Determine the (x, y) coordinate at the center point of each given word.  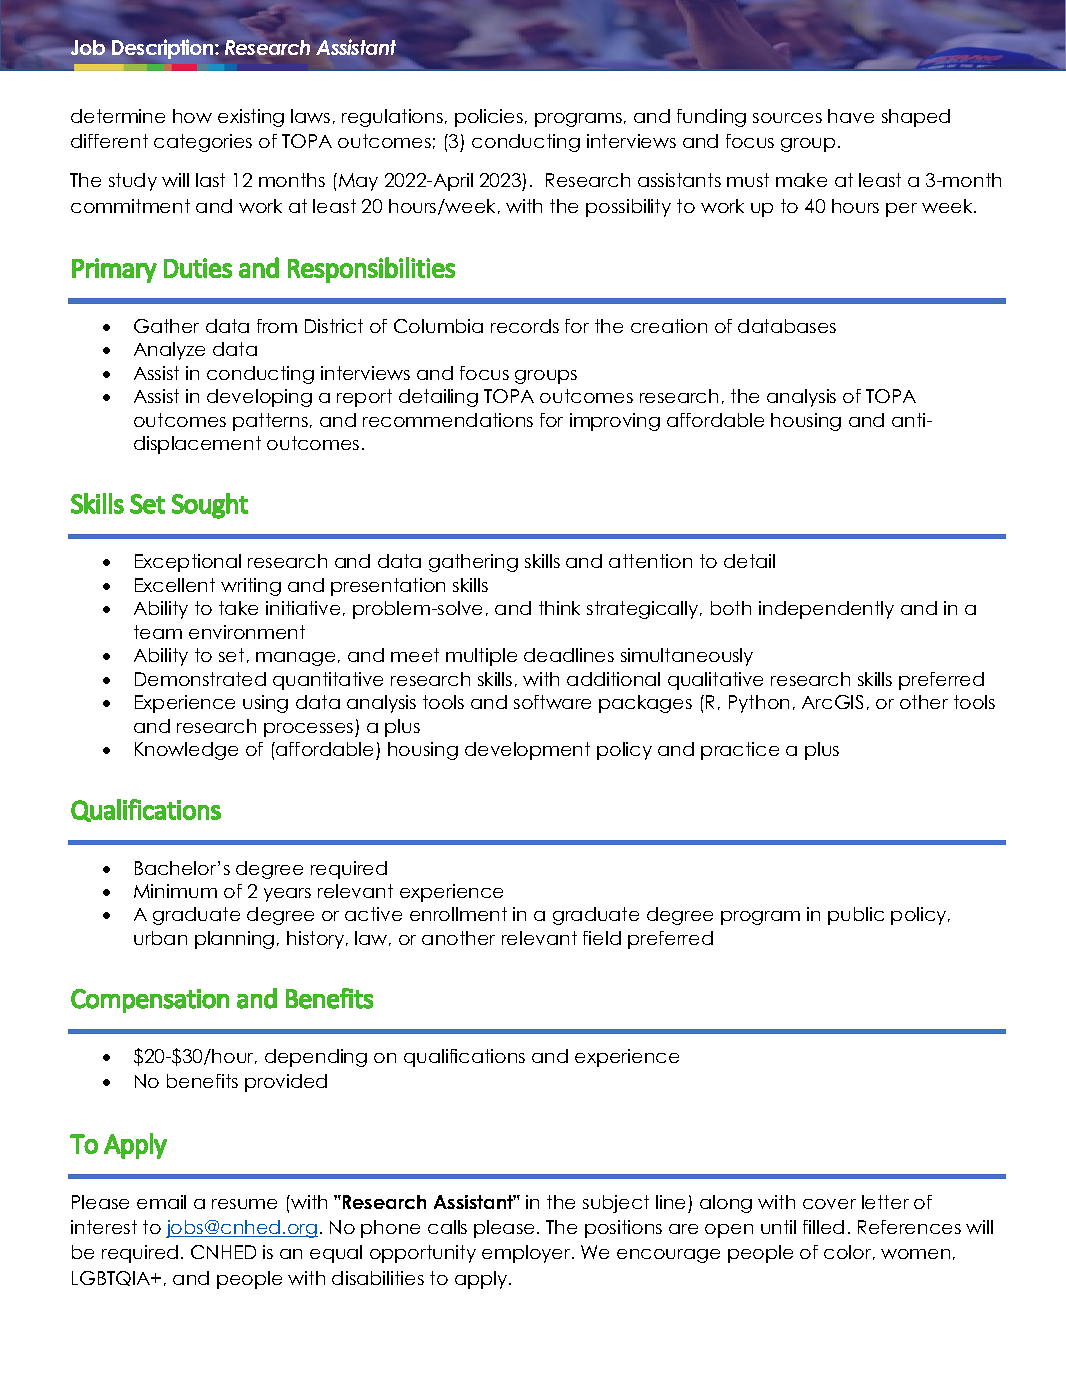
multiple (481, 657)
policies (489, 118)
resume (244, 1204)
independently (826, 610)
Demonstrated (200, 679)
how (192, 116)
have (851, 116)
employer (527, 1254)
